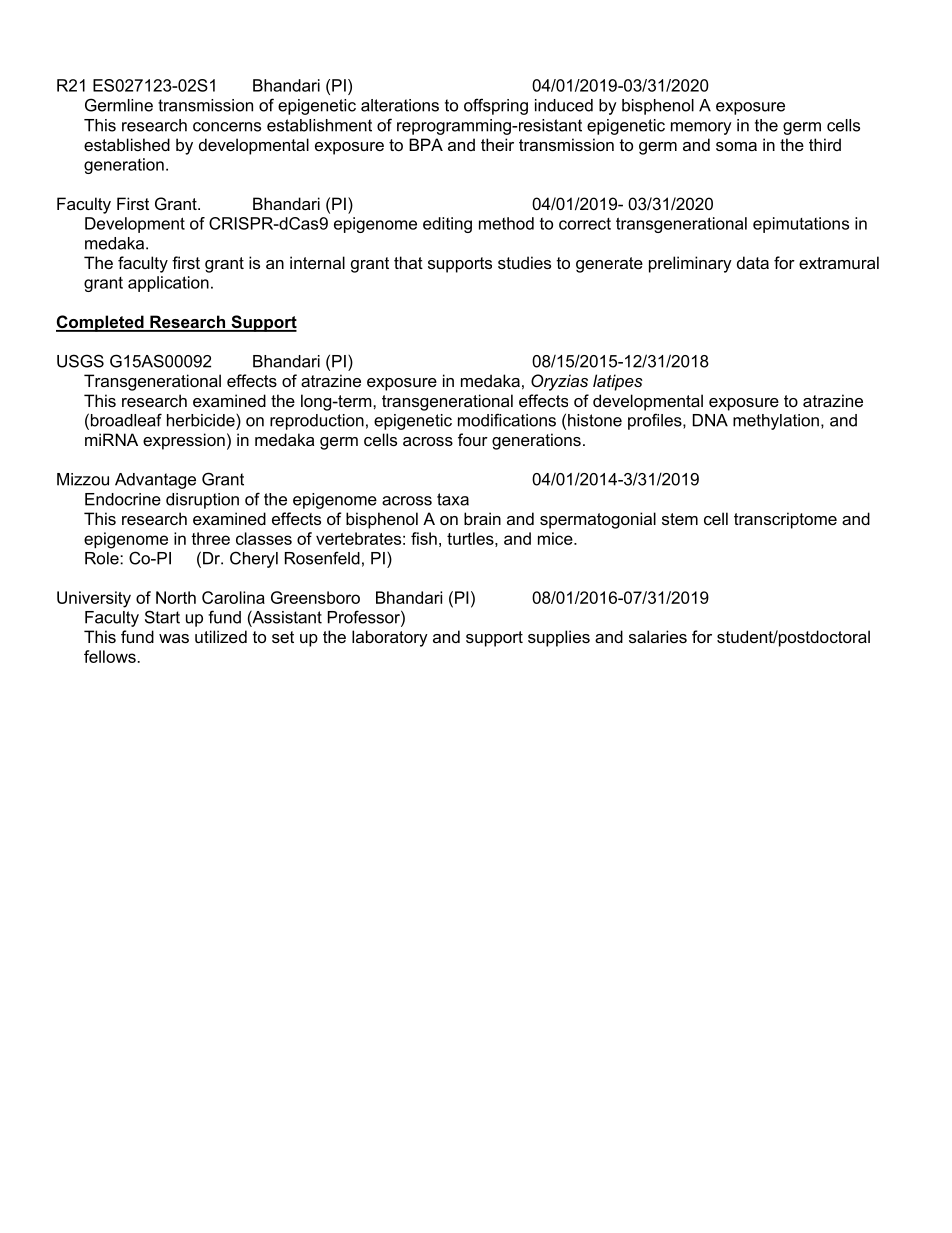 The width and height of the page is (952, 1233). Describe the element at coordinates (453, 499) in the page. I see `taxa` at that location.
